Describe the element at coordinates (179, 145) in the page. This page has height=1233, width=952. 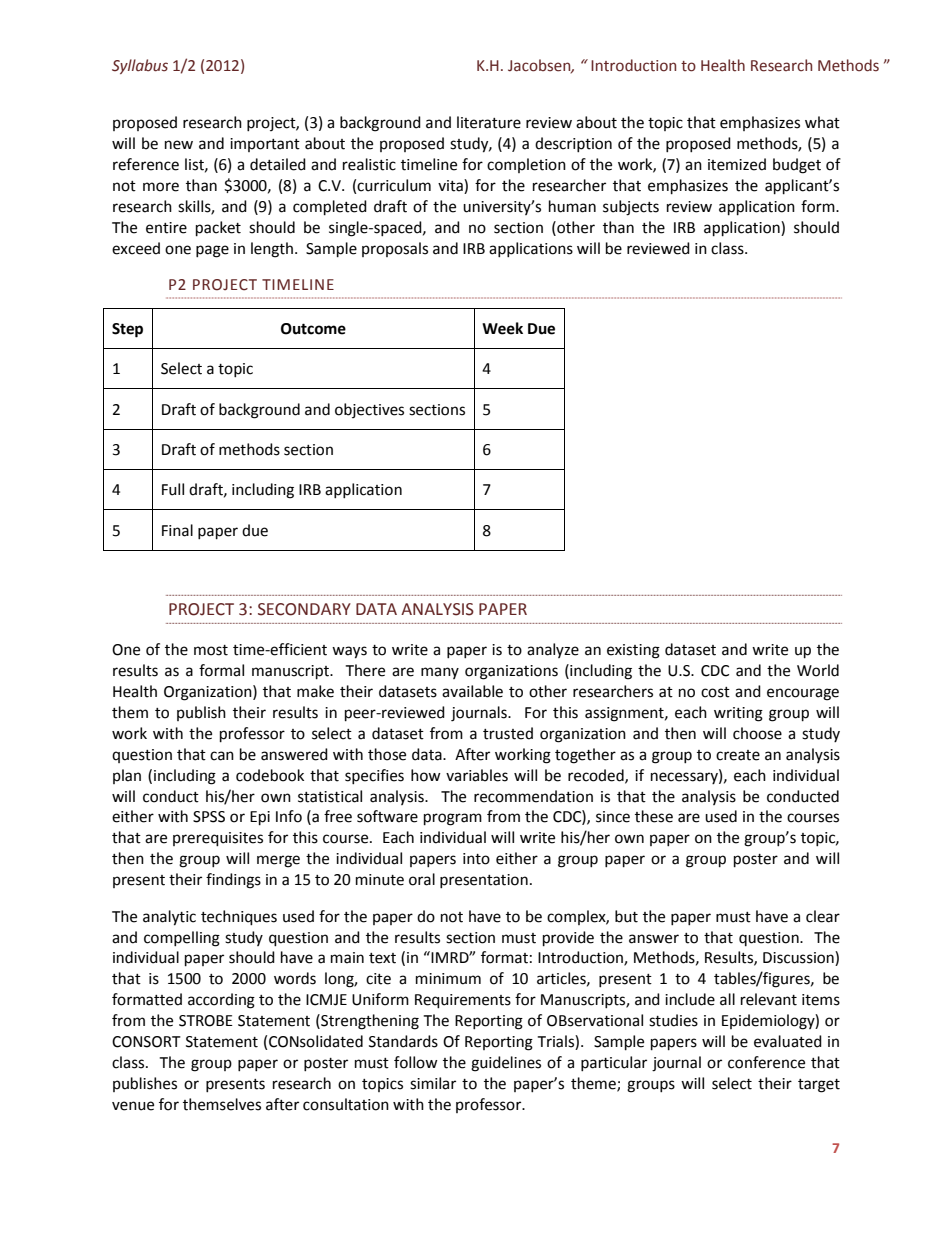
I see `new` at that location.
